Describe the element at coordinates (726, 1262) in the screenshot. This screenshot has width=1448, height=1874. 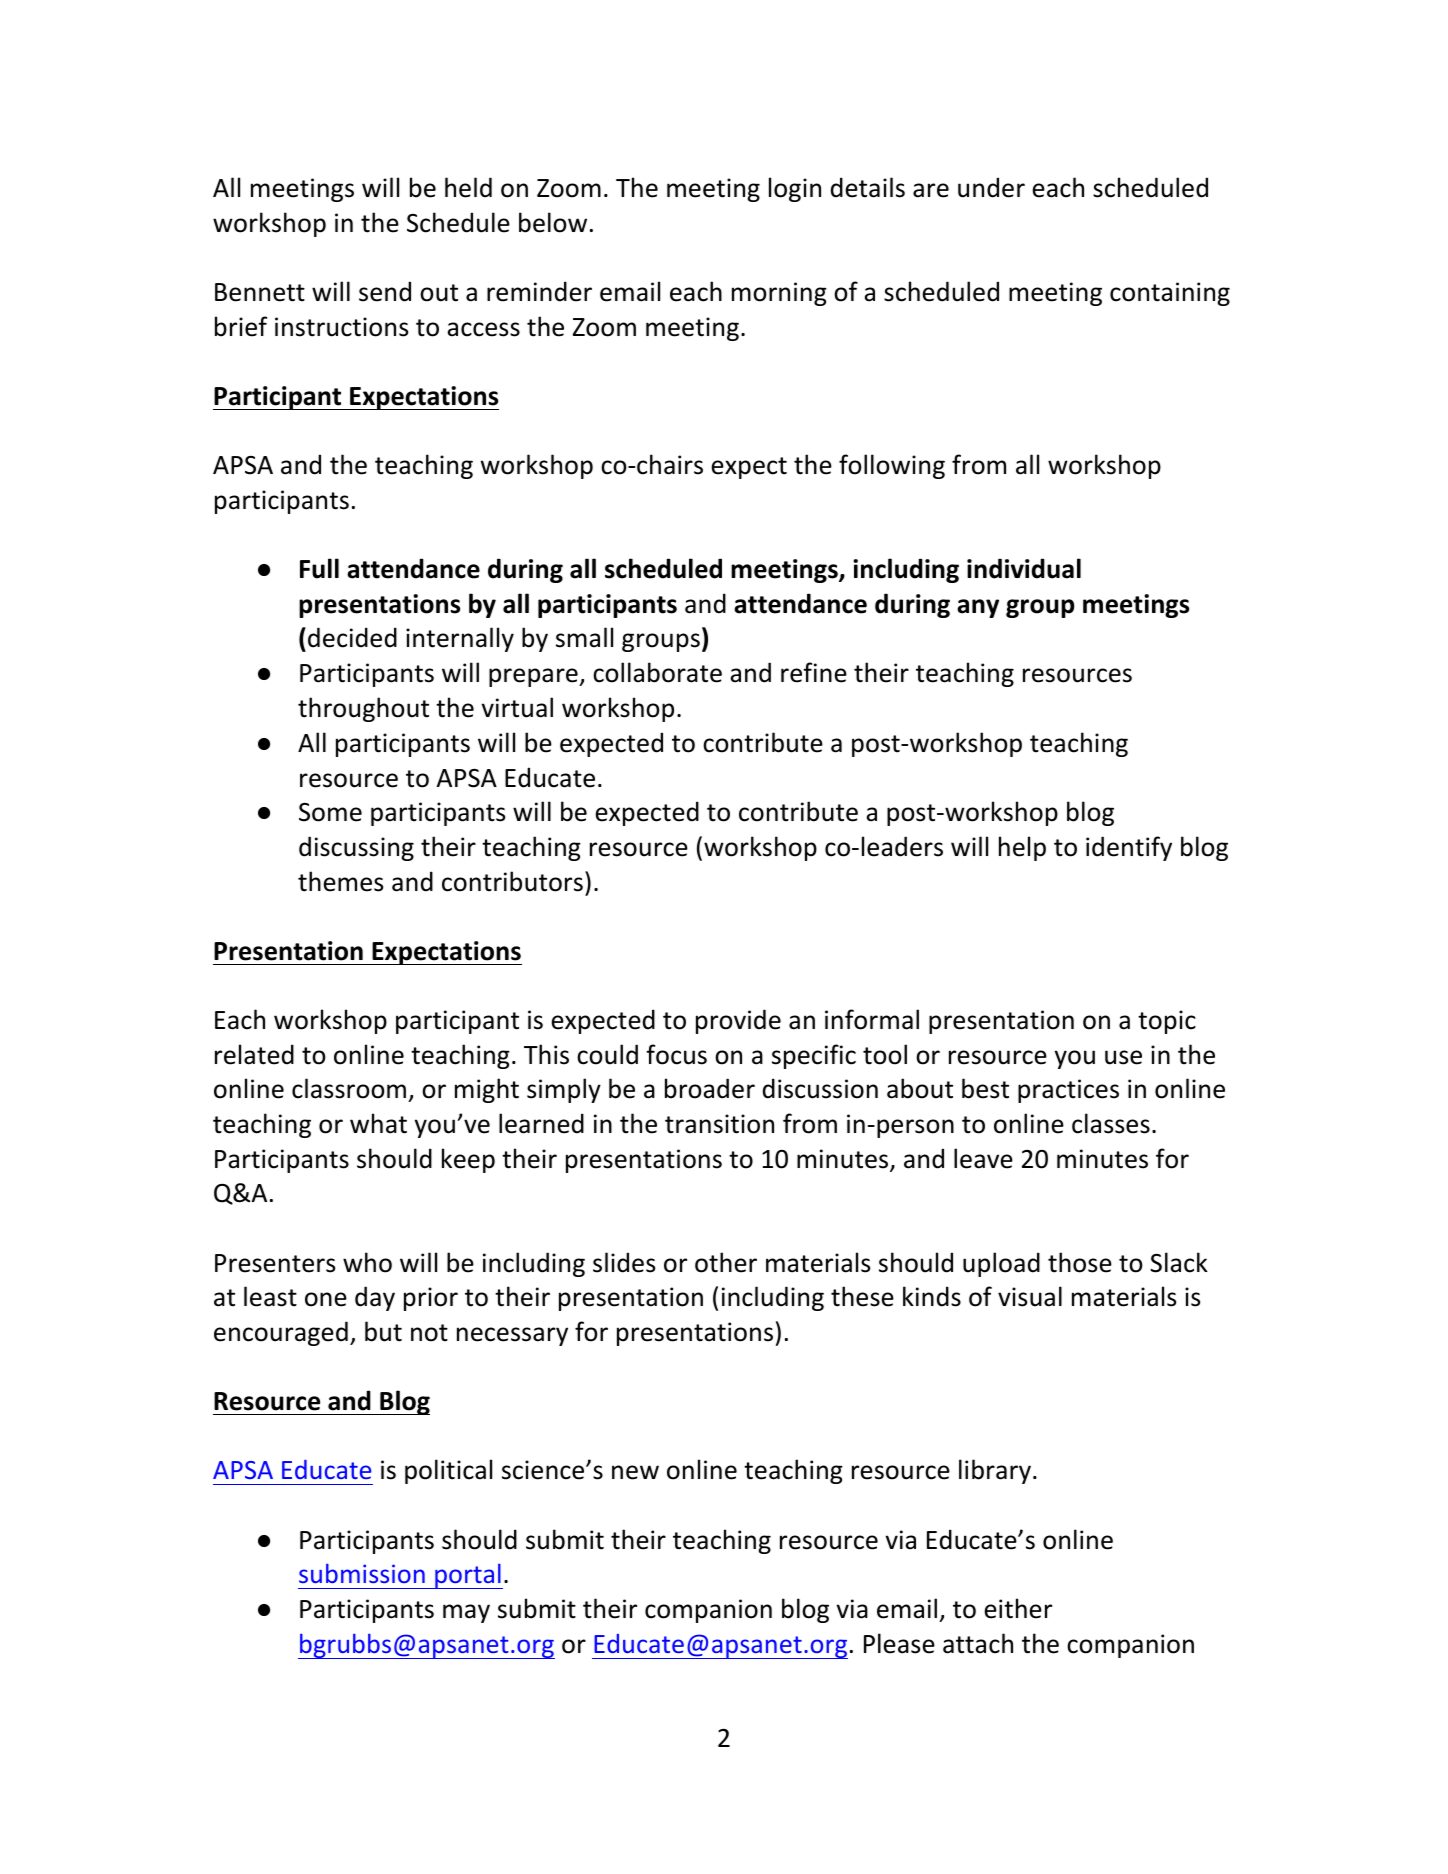
I see `other` at that location.
